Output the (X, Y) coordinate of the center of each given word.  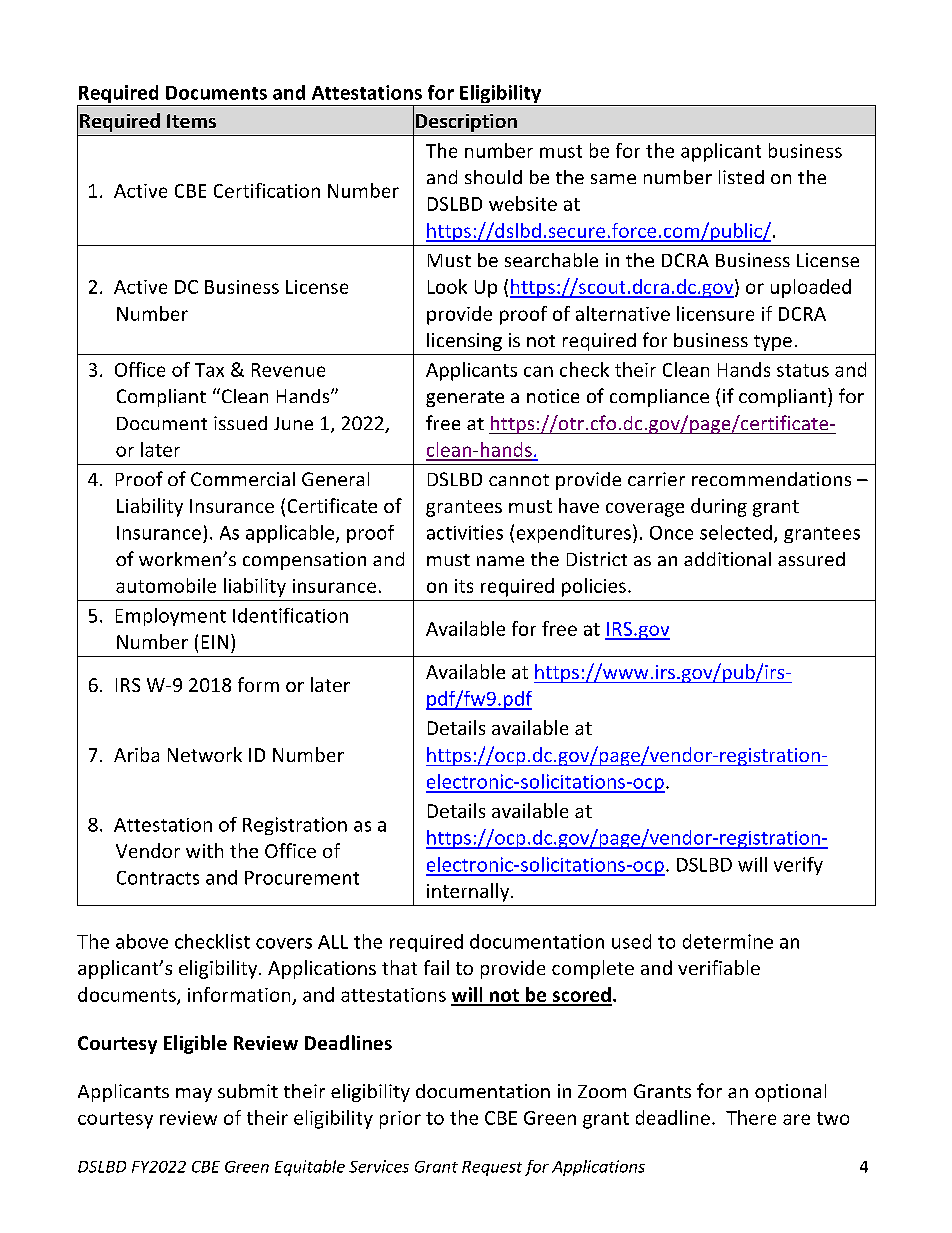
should (493, 177)
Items (191, 121)
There (751, 1117)
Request (492, 1168)
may (194, 1095)
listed (741, 177)
